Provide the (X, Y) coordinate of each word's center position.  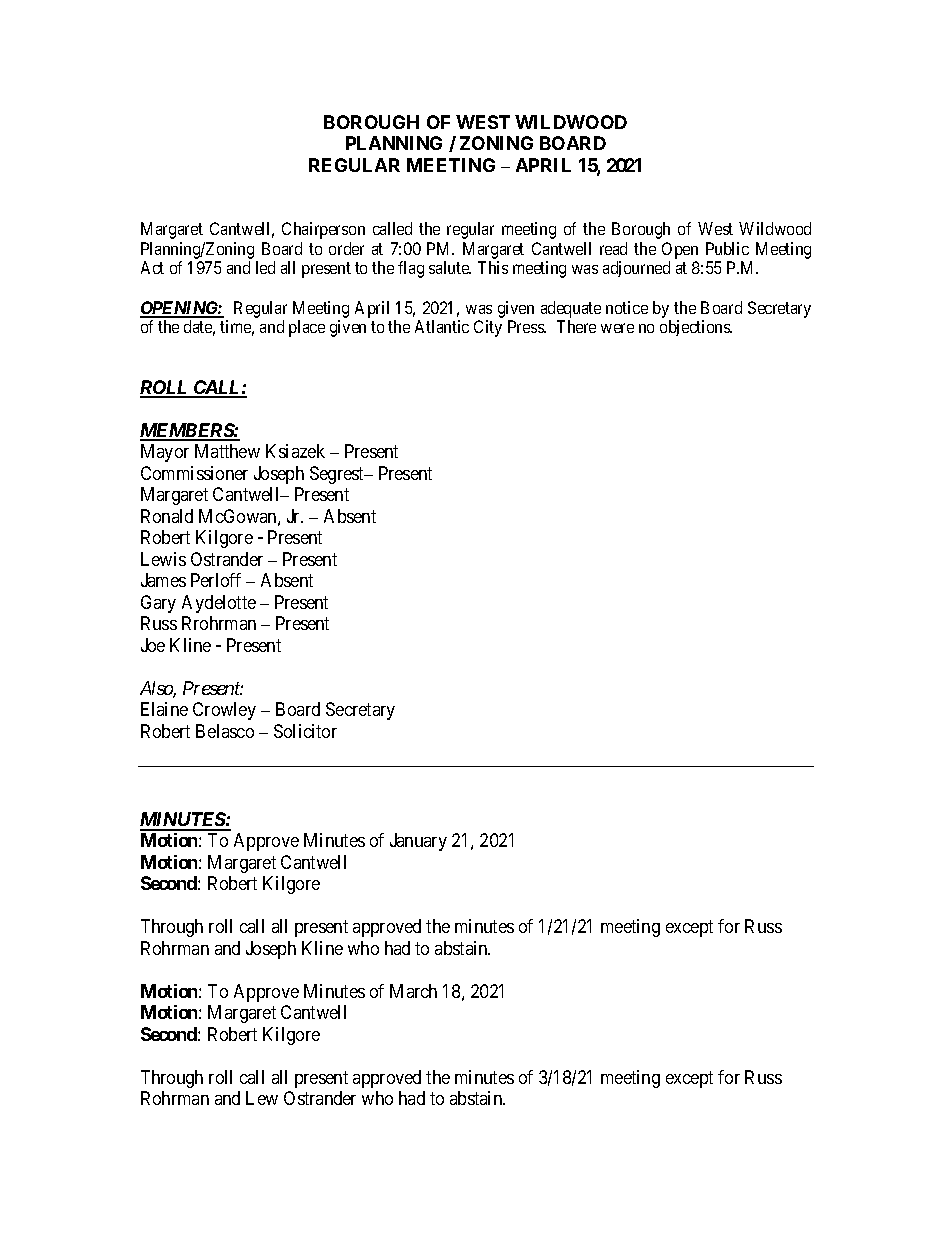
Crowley (224, 711)
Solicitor (305, 731)
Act (152, 267)
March (413, 991)
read (613, 248)
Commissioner (194, 473)
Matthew (227, 451)
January (418, 842)
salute (450, 267)
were (617, 328)
